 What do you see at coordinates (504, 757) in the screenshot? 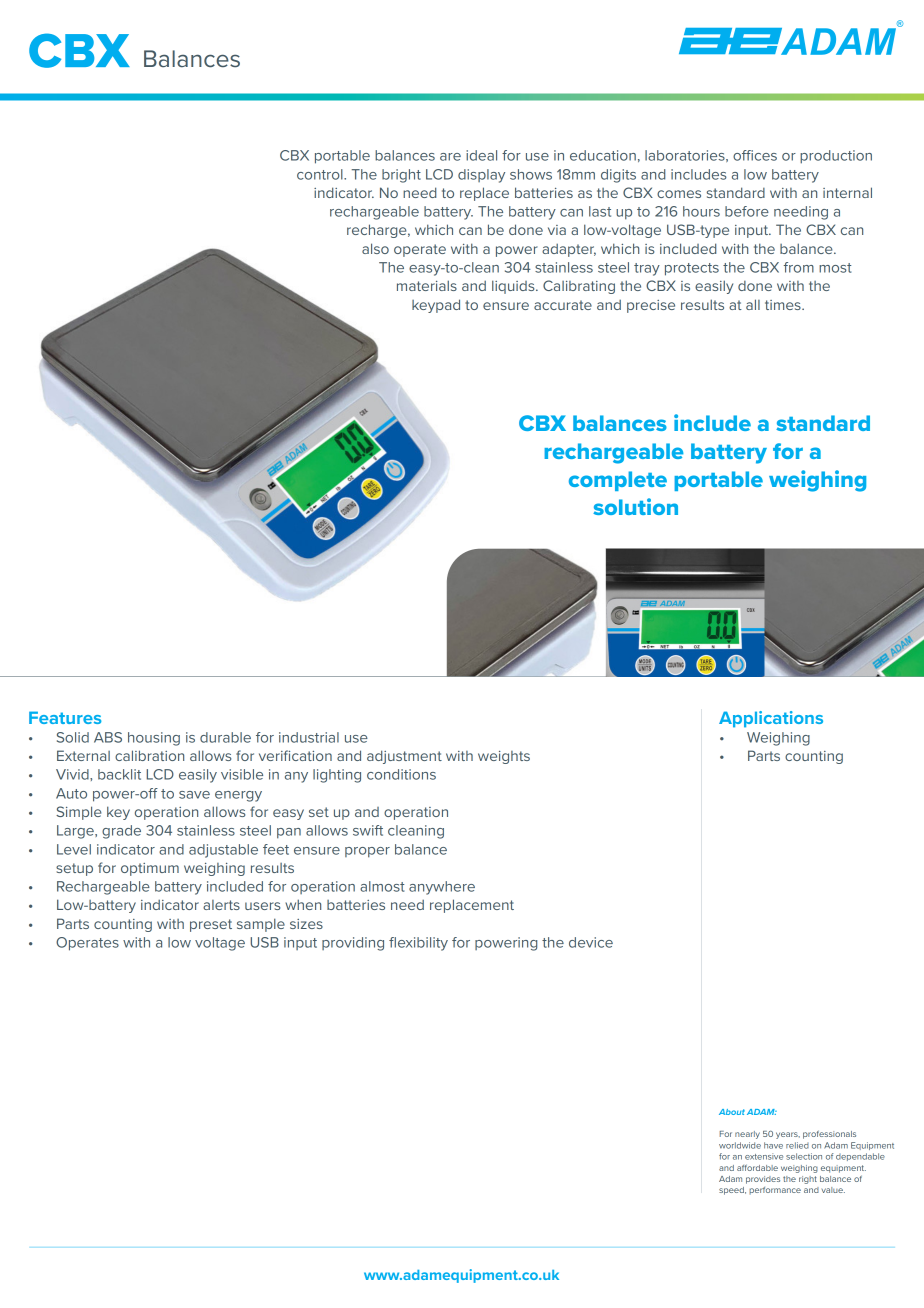
I see `weights` at bounding box center [504, 757].
